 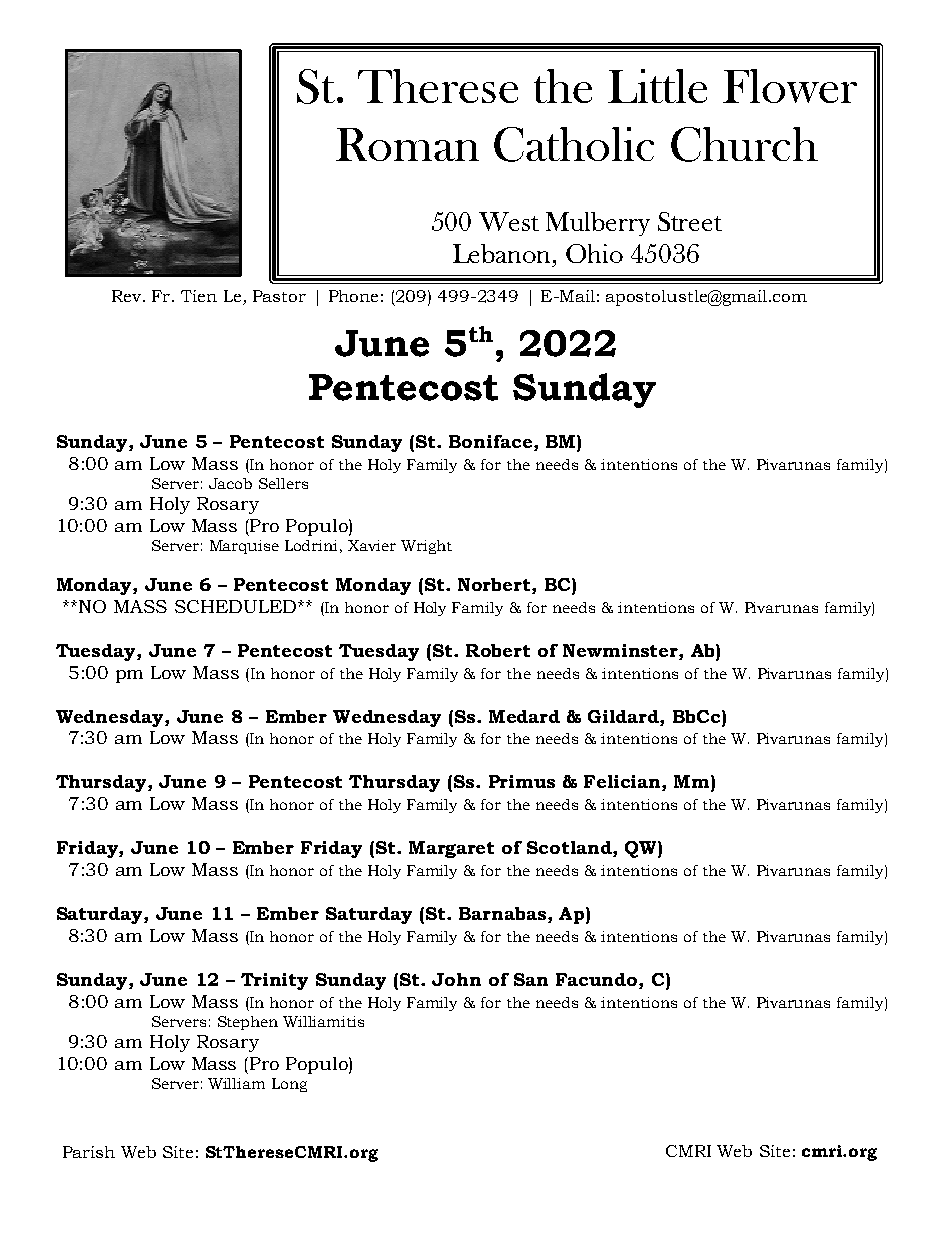 What do you see at coordinates (199, 296) in the screenshot?
I see `Tien` at bounding box center [199, 296].
